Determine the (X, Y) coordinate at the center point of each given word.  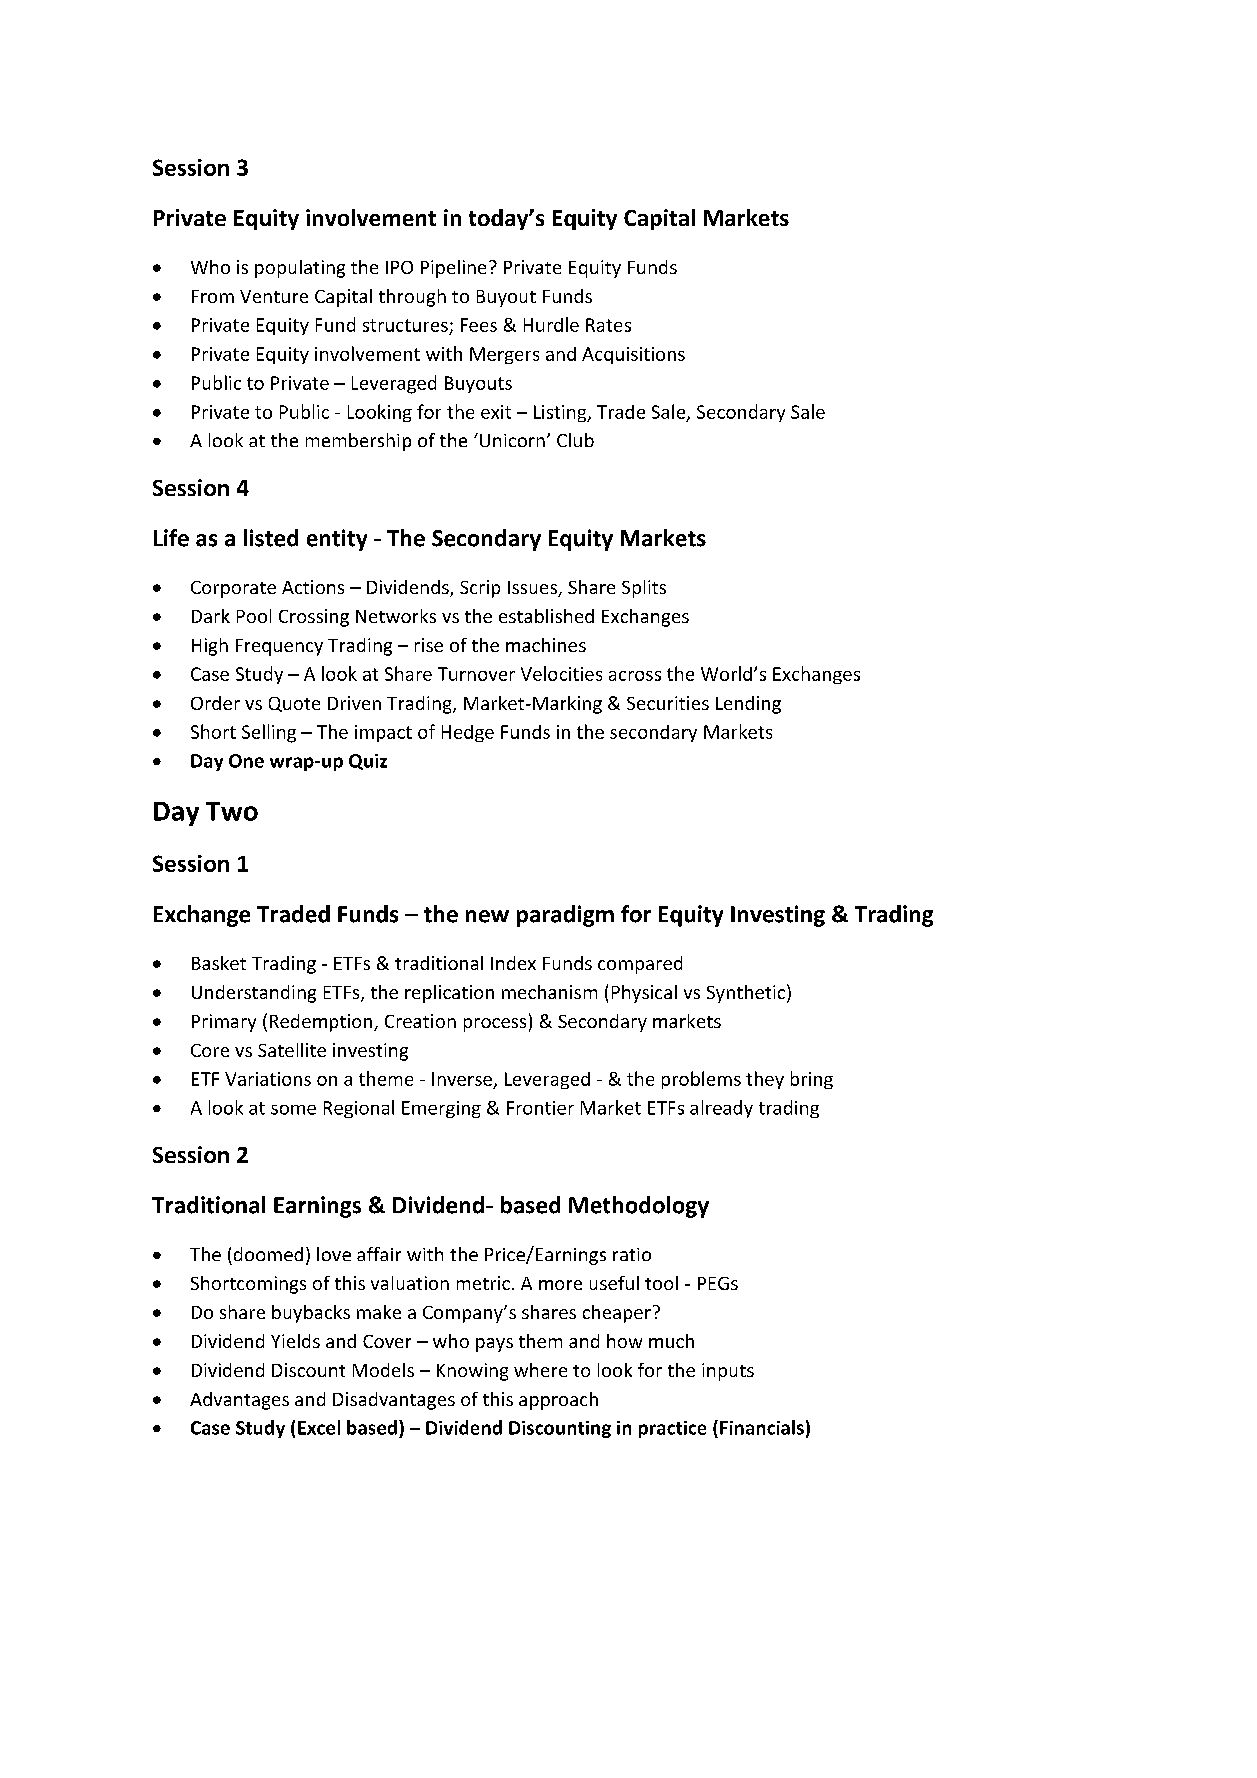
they (765, 1080)
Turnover (476, 674)
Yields (295, 1341)
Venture (274, 296)
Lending (748, 705)
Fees (479, 325)
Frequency (279, 647)
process (495, 1025)
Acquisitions (633, 355)
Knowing (472, 1372)
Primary (224, 1023)
